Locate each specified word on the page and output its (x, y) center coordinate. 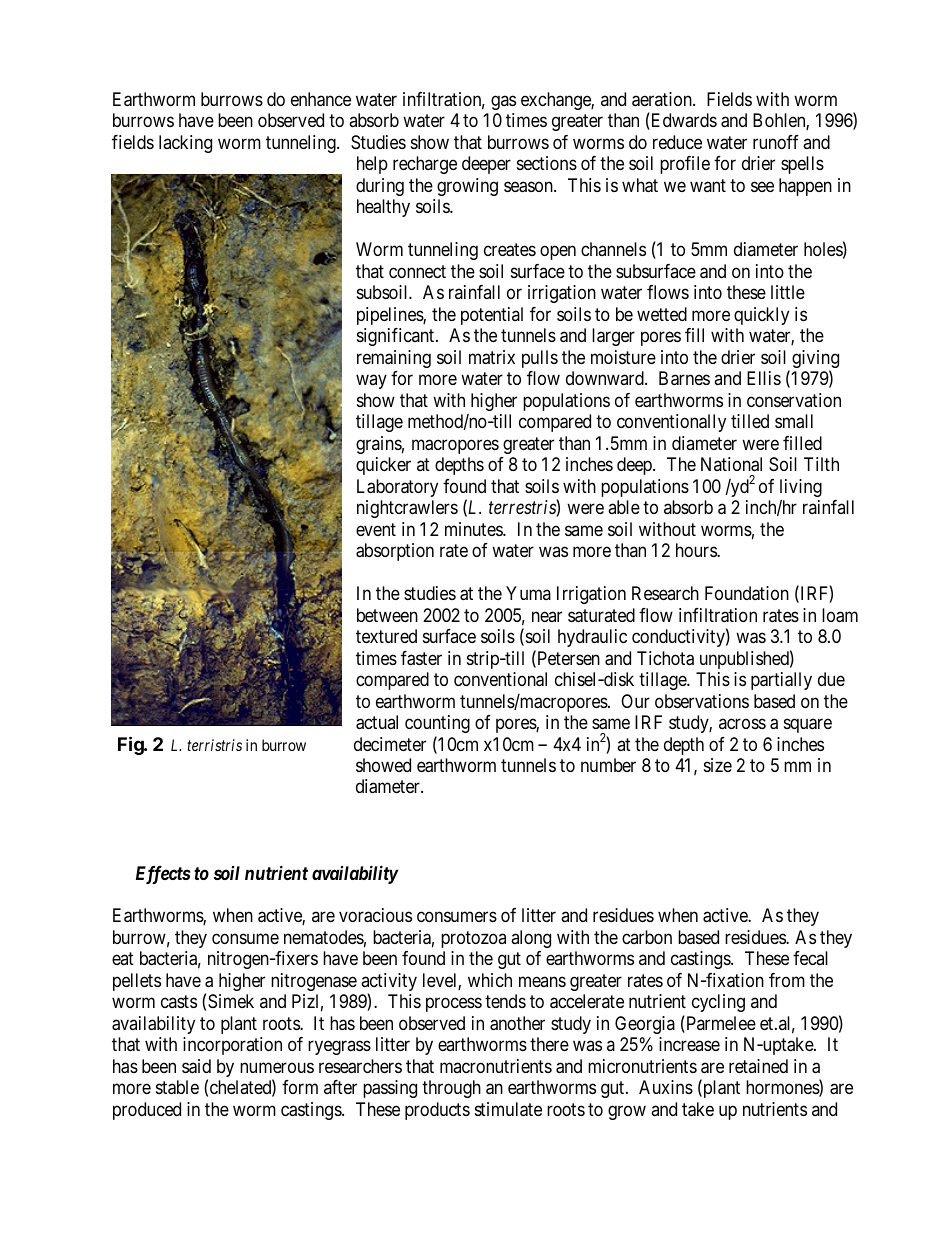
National (731, 464)
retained (758, 1066)
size (718, 765)
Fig (131, 745)
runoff (776, 142)
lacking (185, 144)
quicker (383, 466)
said (196, 1066)
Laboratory (397, 488)
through (451, 1089)
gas (503, 102)
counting (437, 724)
